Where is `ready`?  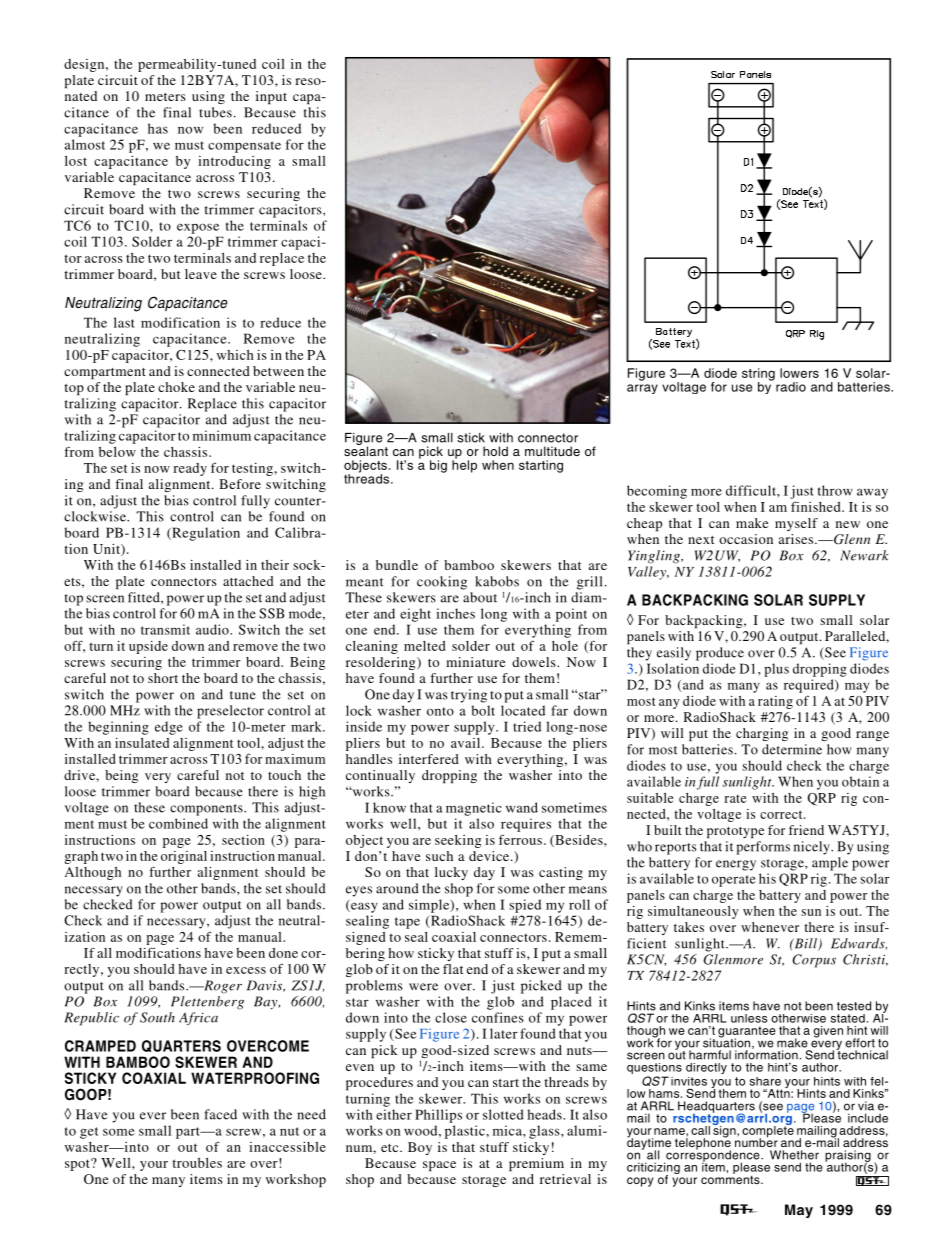
ready is located at coordinates (190, 469).
